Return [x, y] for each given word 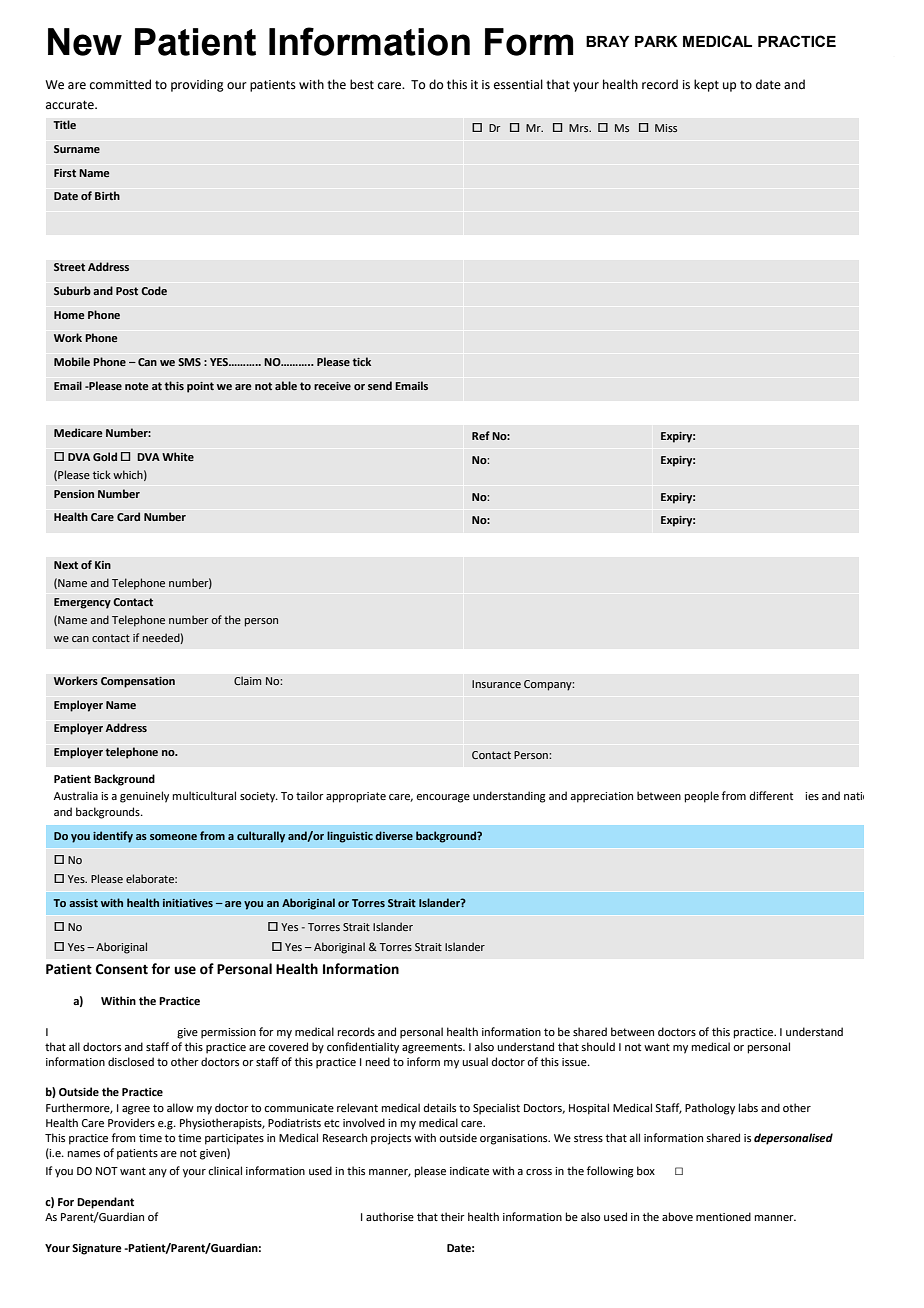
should [598, 1046]
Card [128, 516]
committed [120, 84]
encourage [443, 798]
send [380, 385]
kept [706, 85]
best [362, 84]
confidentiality [363, 1048]
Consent [122, 969]
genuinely [144, 797]
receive [332, 386]
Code [154, 290]
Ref [481, 435]
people [702, 797]
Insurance [496, 684]
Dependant [105, 1203]
